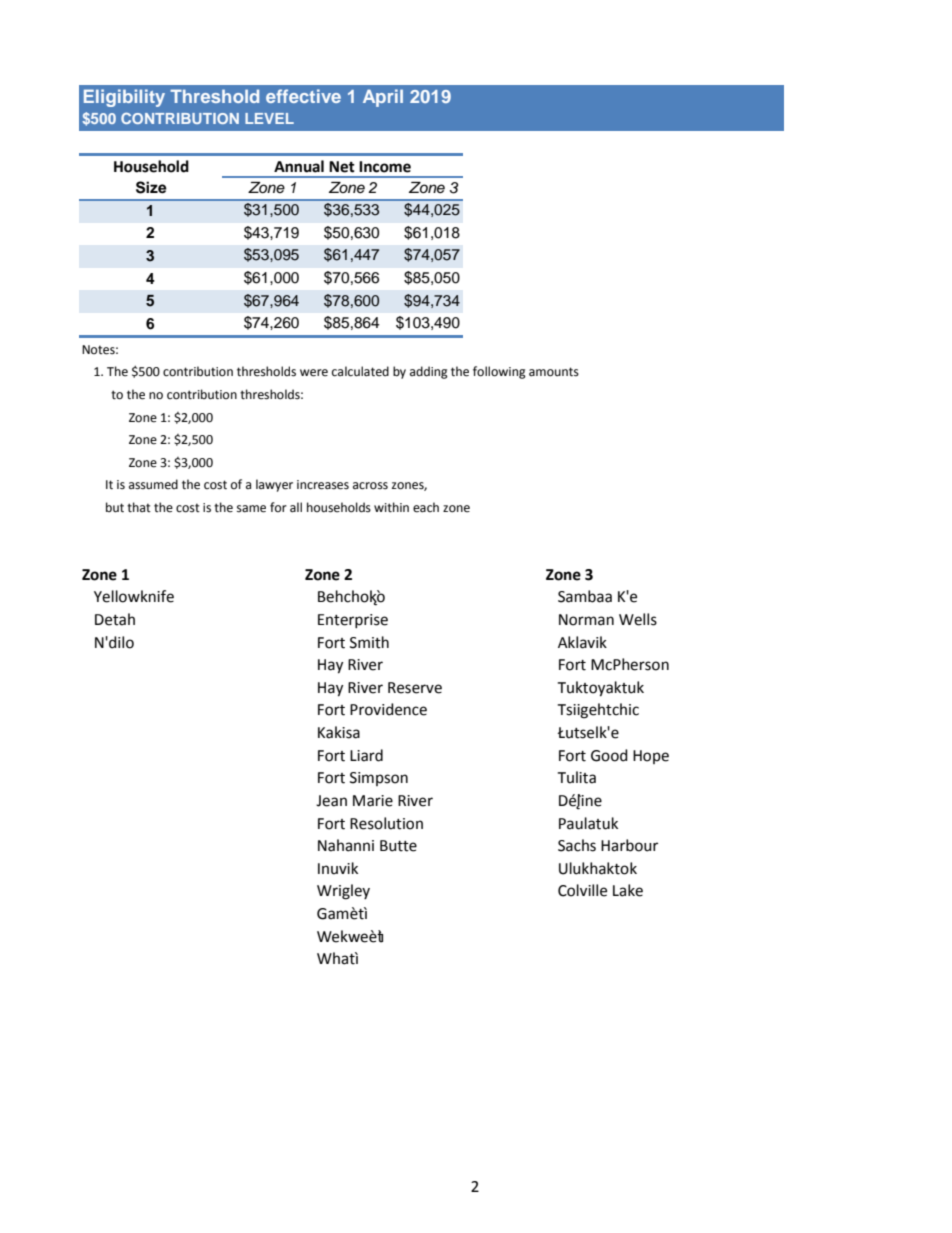  Describe the element at coordinates (353, 621) in the screenshot. I see `Enterprise` at that location.
